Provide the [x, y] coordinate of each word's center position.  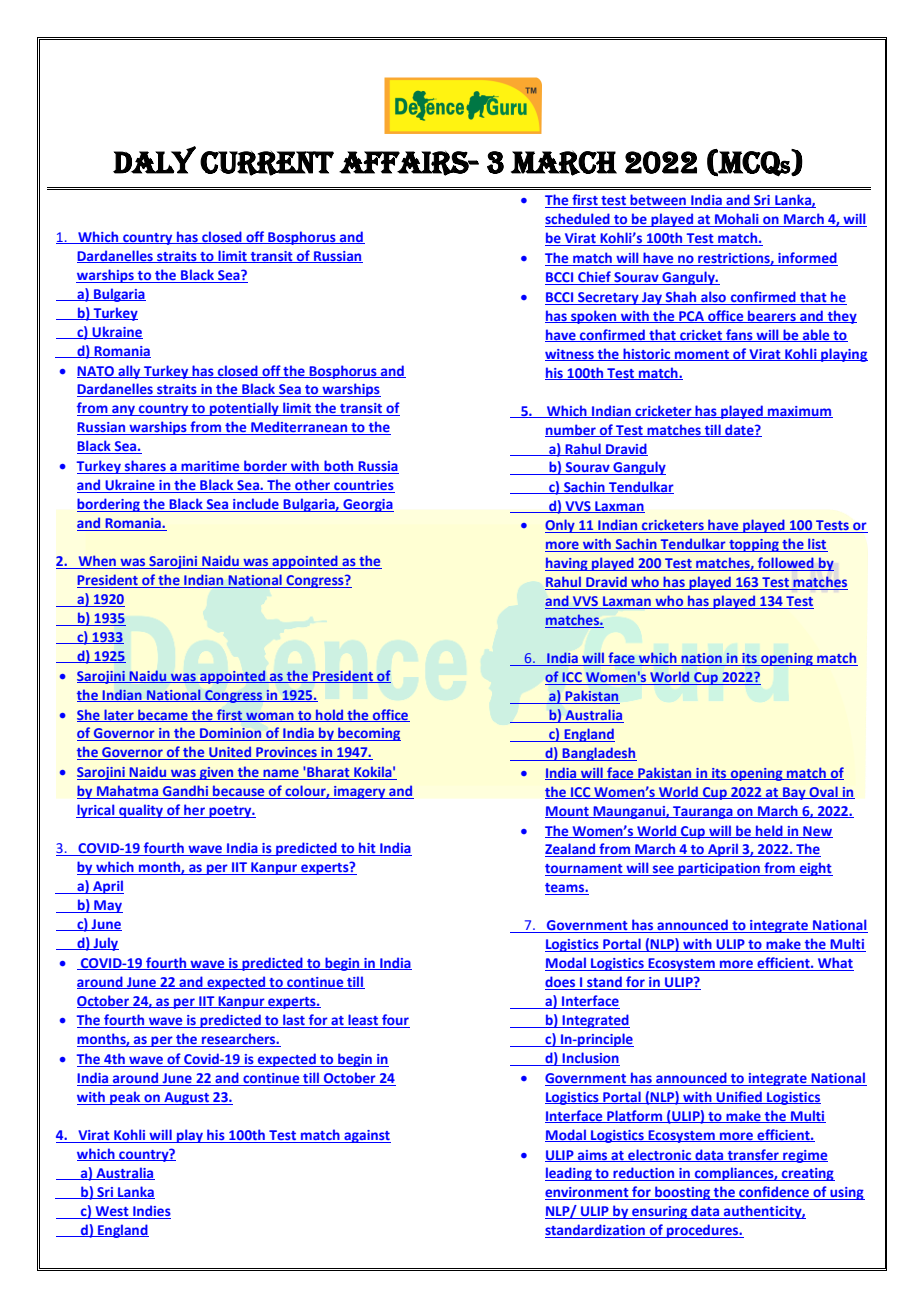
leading [569, 1174]
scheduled [578, 220]
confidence [774, 1193]
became [163, 715]
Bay [794, 793]
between [658, 201]
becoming [368, 734]
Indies [152, 1210]
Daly [154, 160]
